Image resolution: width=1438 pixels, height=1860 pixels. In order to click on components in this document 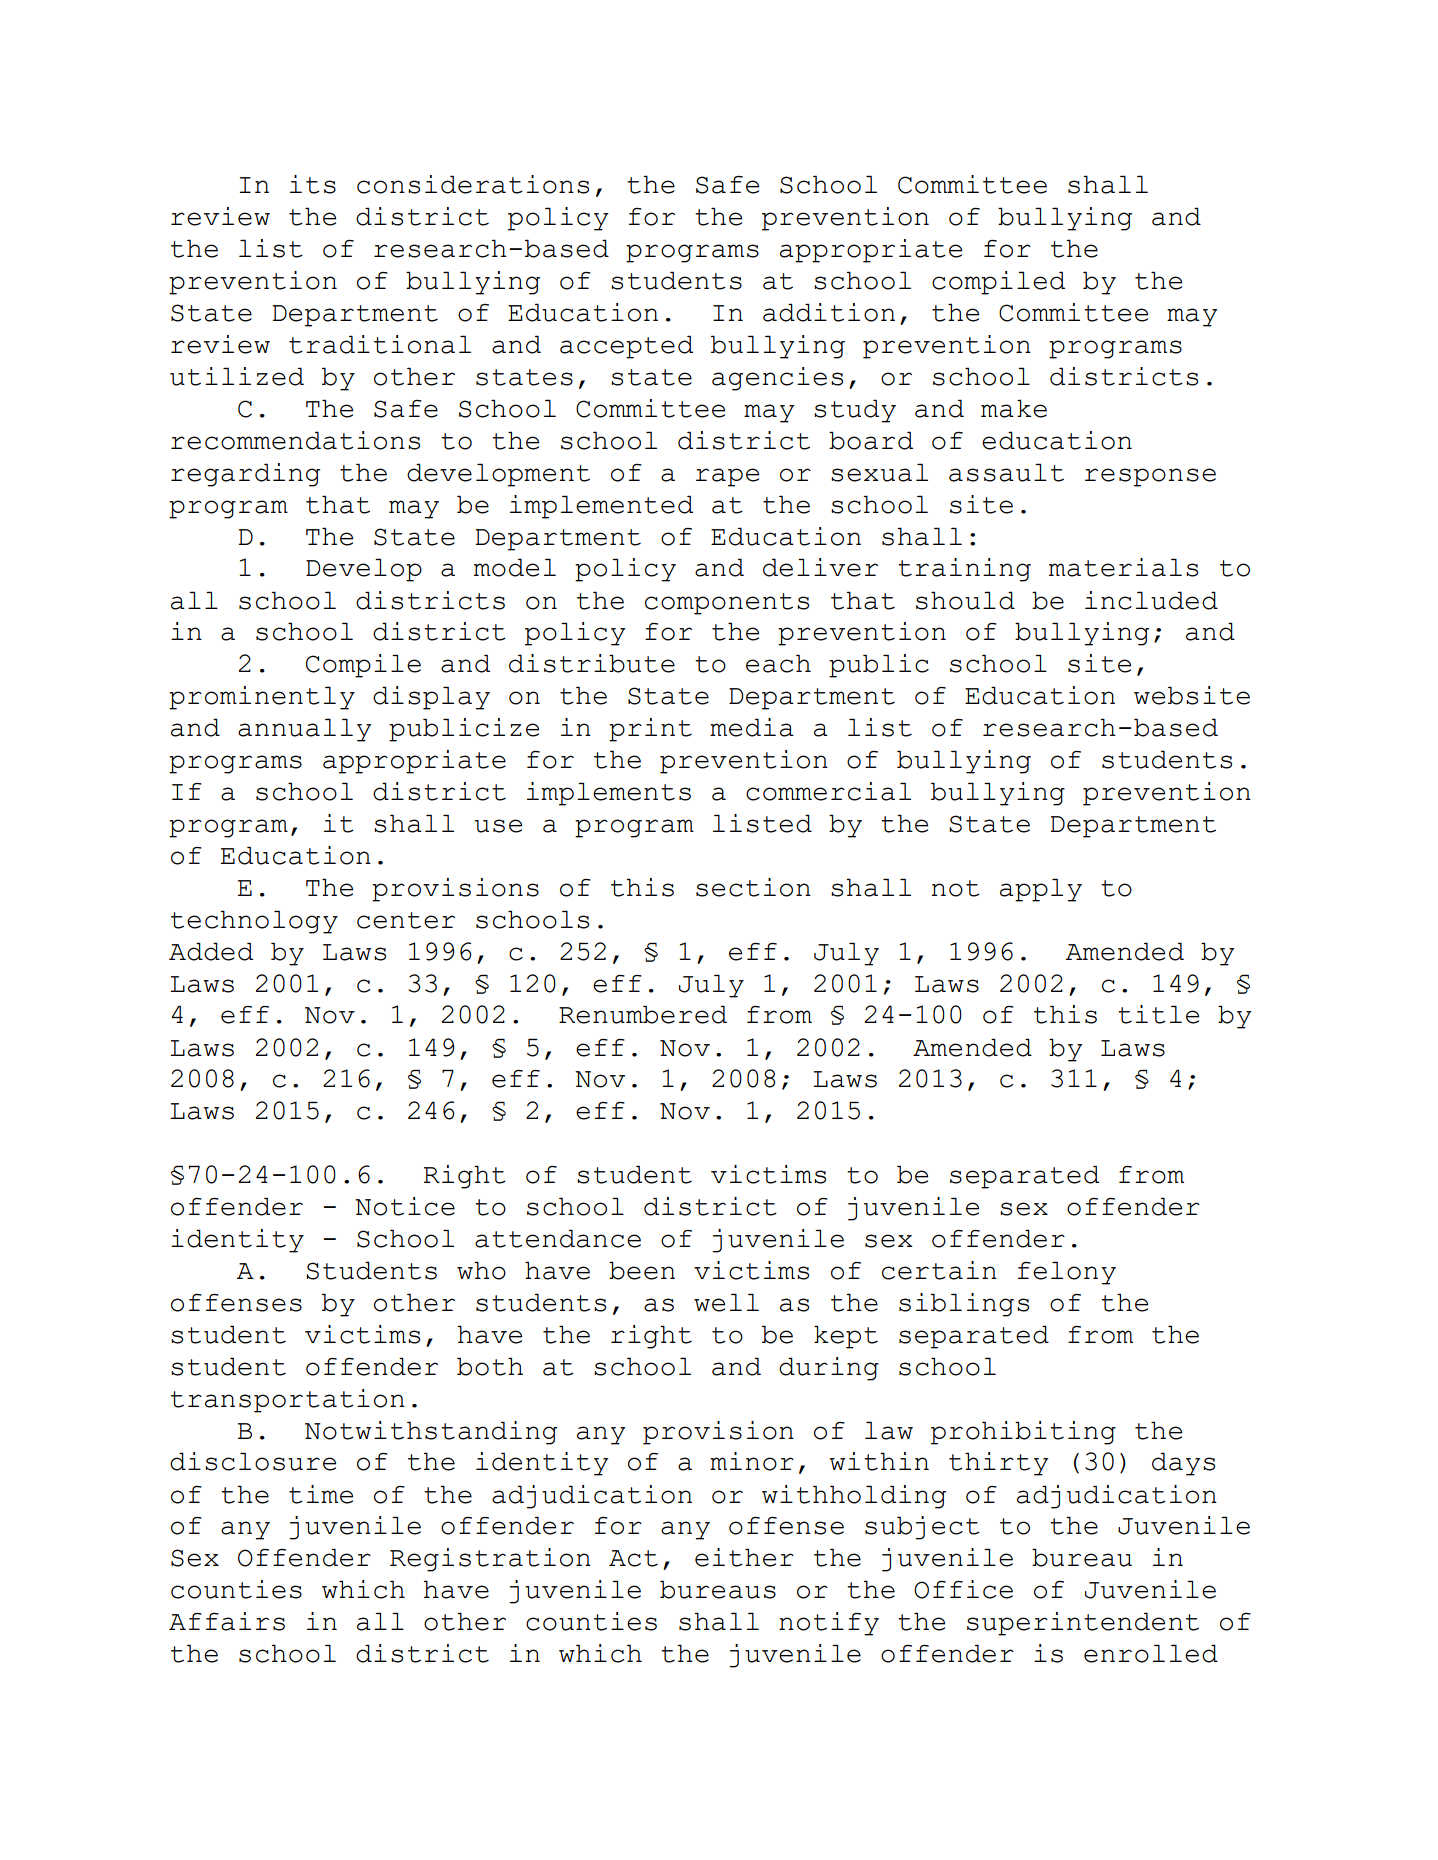, I will do `click(727, 604)`.
